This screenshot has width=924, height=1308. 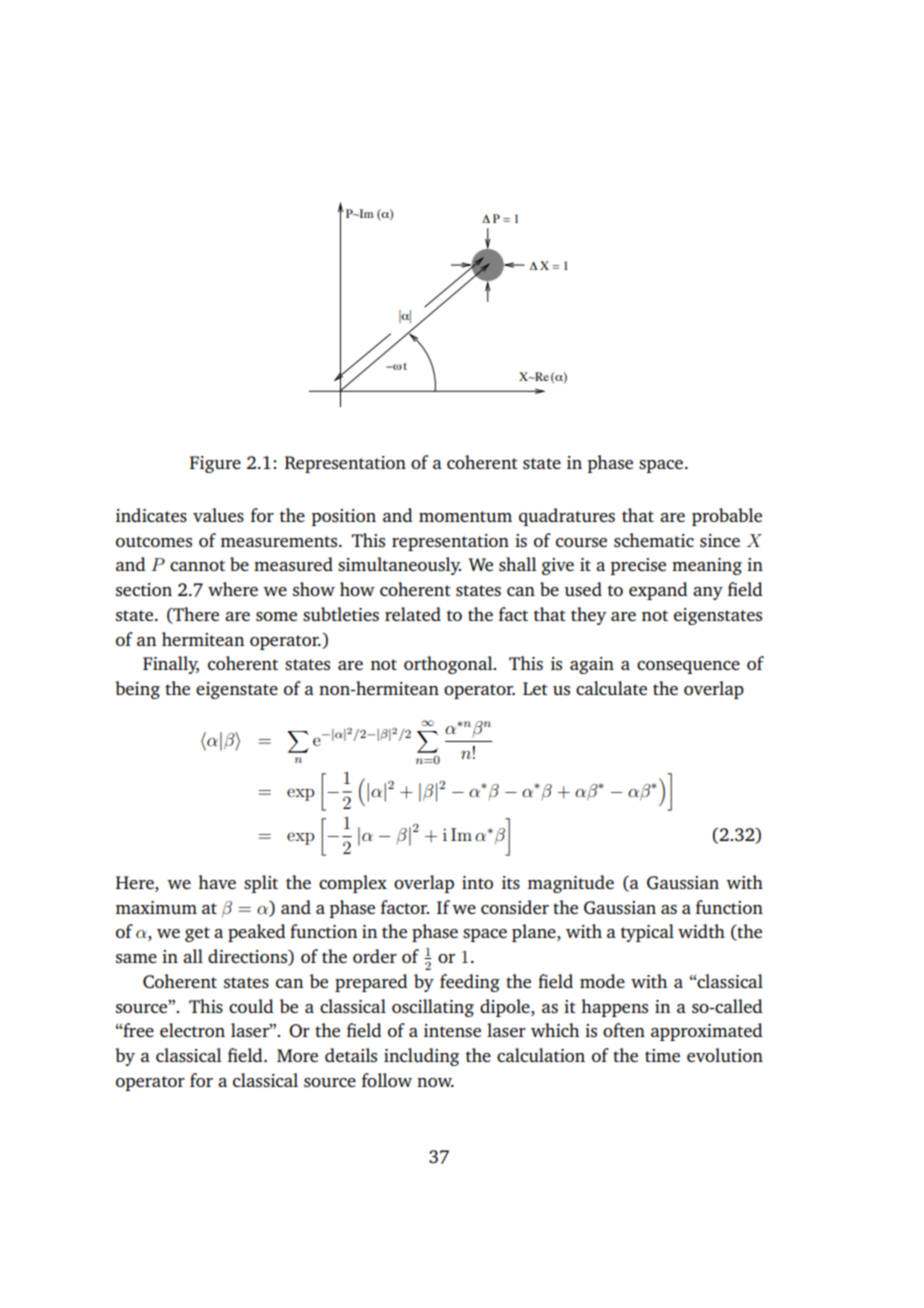 I want to click on electron, so click(x=192, y=1030).
